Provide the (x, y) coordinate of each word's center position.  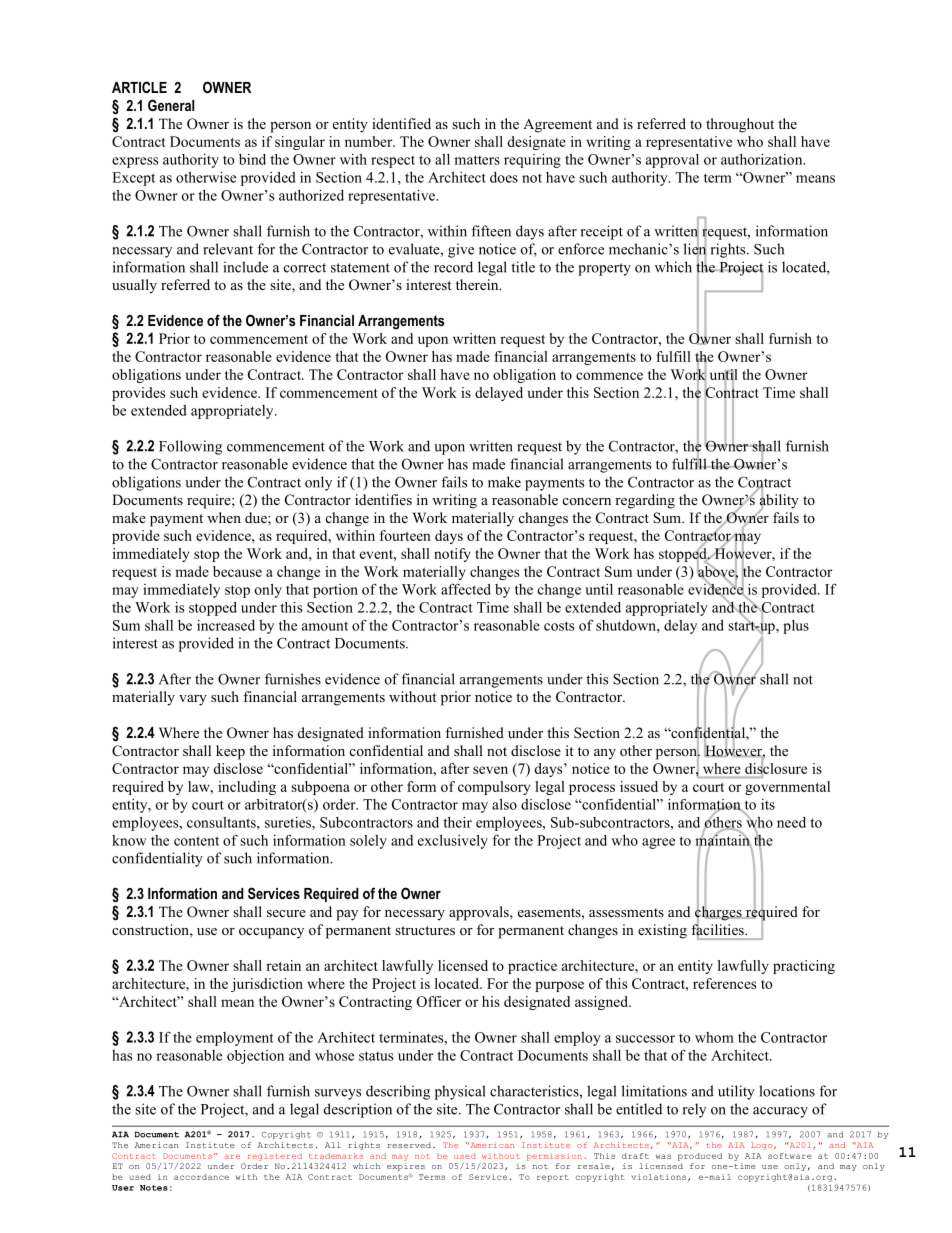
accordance (201, 1177)
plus (796, 627)
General (171, 105)
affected (466, 589)
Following (190, 447)
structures (425, 930)
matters (477, 160)
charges (719, 913)
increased (226, 625)
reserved (410, 1145)
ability (779, 501)
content (196, 841)
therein (478, 284)
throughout (740, 125)
